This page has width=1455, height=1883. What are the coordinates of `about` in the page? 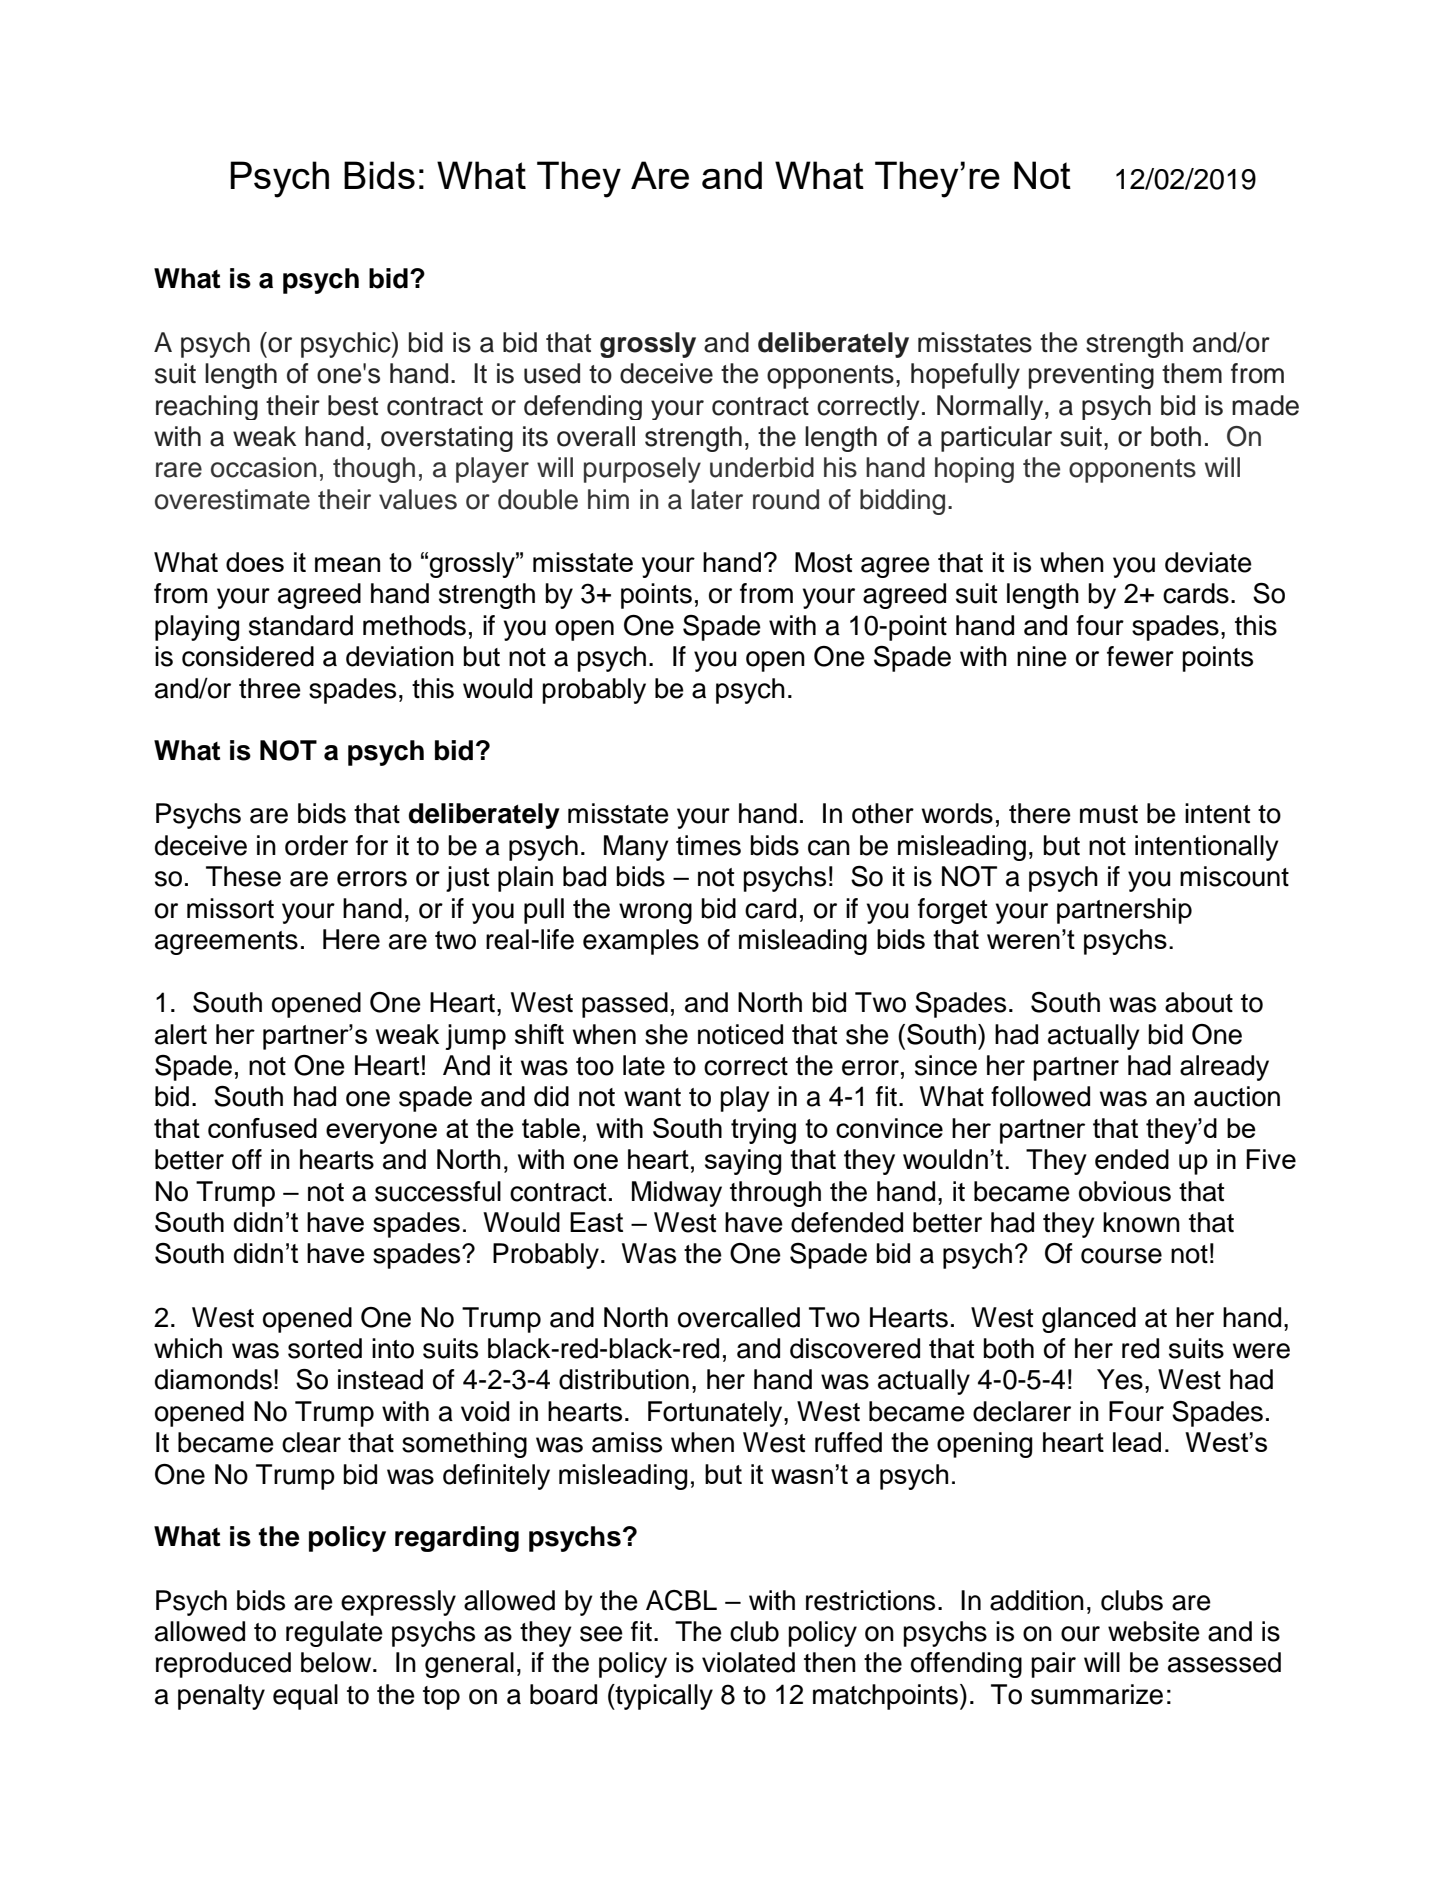 It's located at (1199, 1002).
